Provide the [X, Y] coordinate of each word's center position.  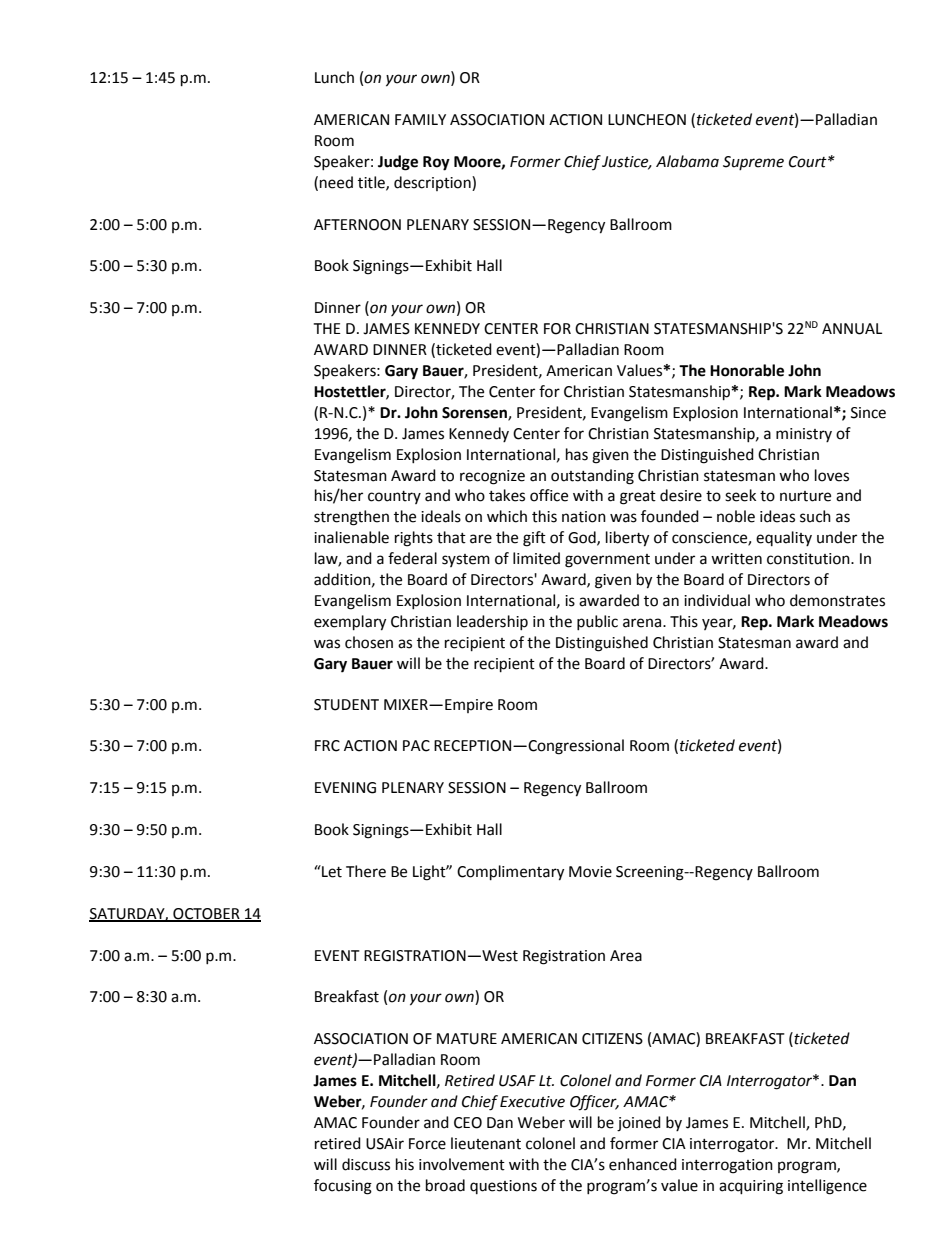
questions [503, 1187]
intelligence [827, 1187]
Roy [436, 163]
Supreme [753, 163]
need [336, 182]
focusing [343, 1187]
